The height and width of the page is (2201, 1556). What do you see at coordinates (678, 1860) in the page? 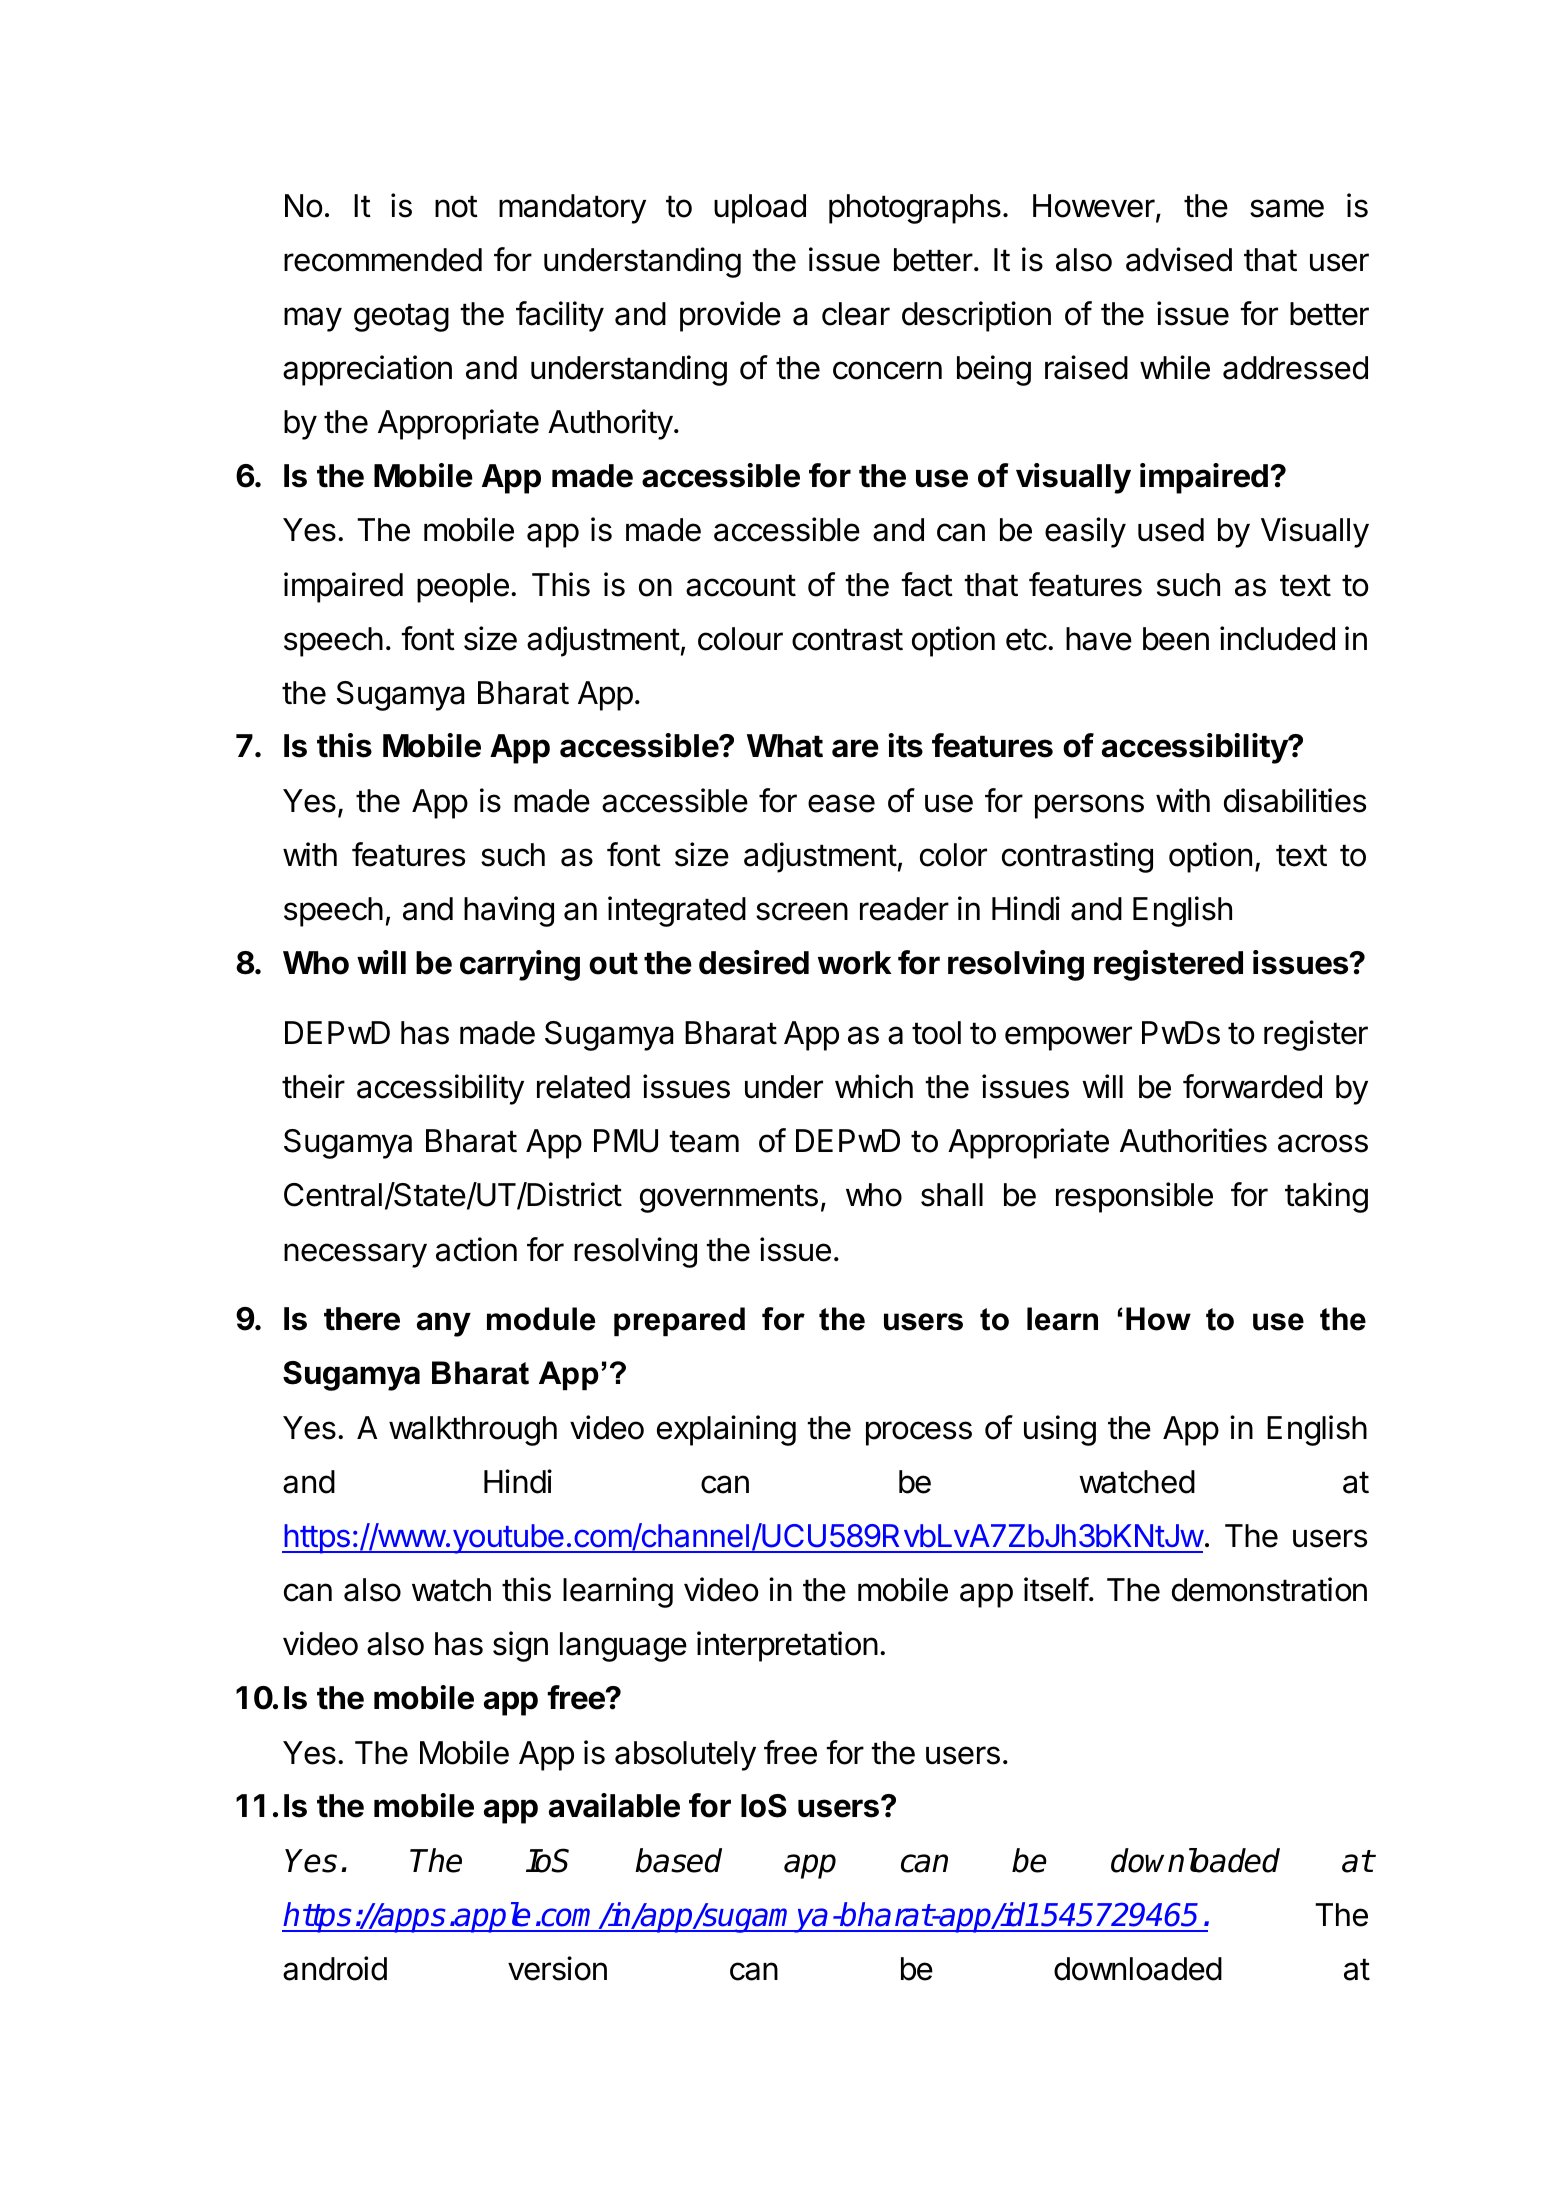
I see `based` at bounding box center [678, 1860].
